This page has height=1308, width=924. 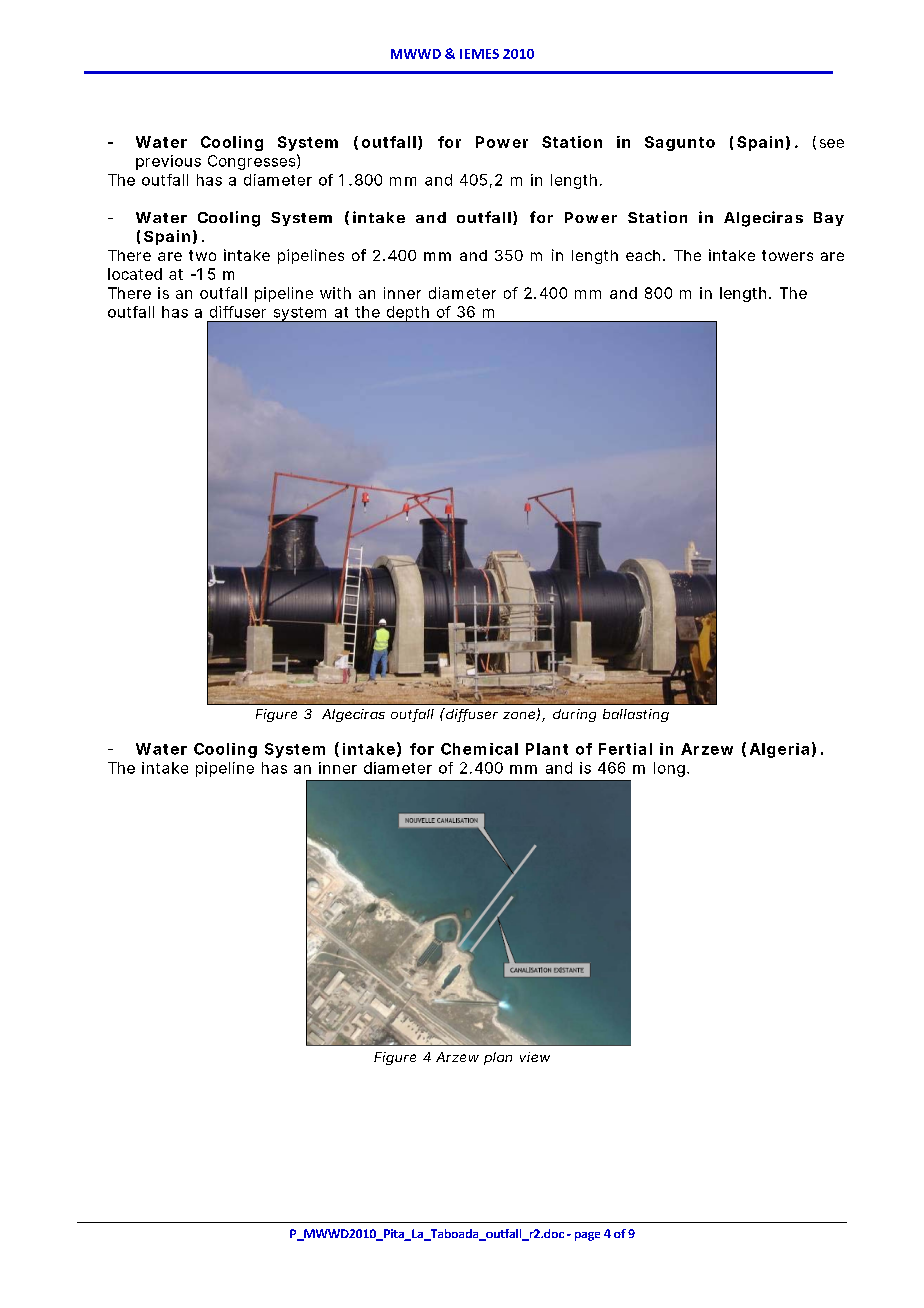 What do you see at coordinates (479, 749) in the page?
I see `Chemical` at bounding box center [479, 749].
